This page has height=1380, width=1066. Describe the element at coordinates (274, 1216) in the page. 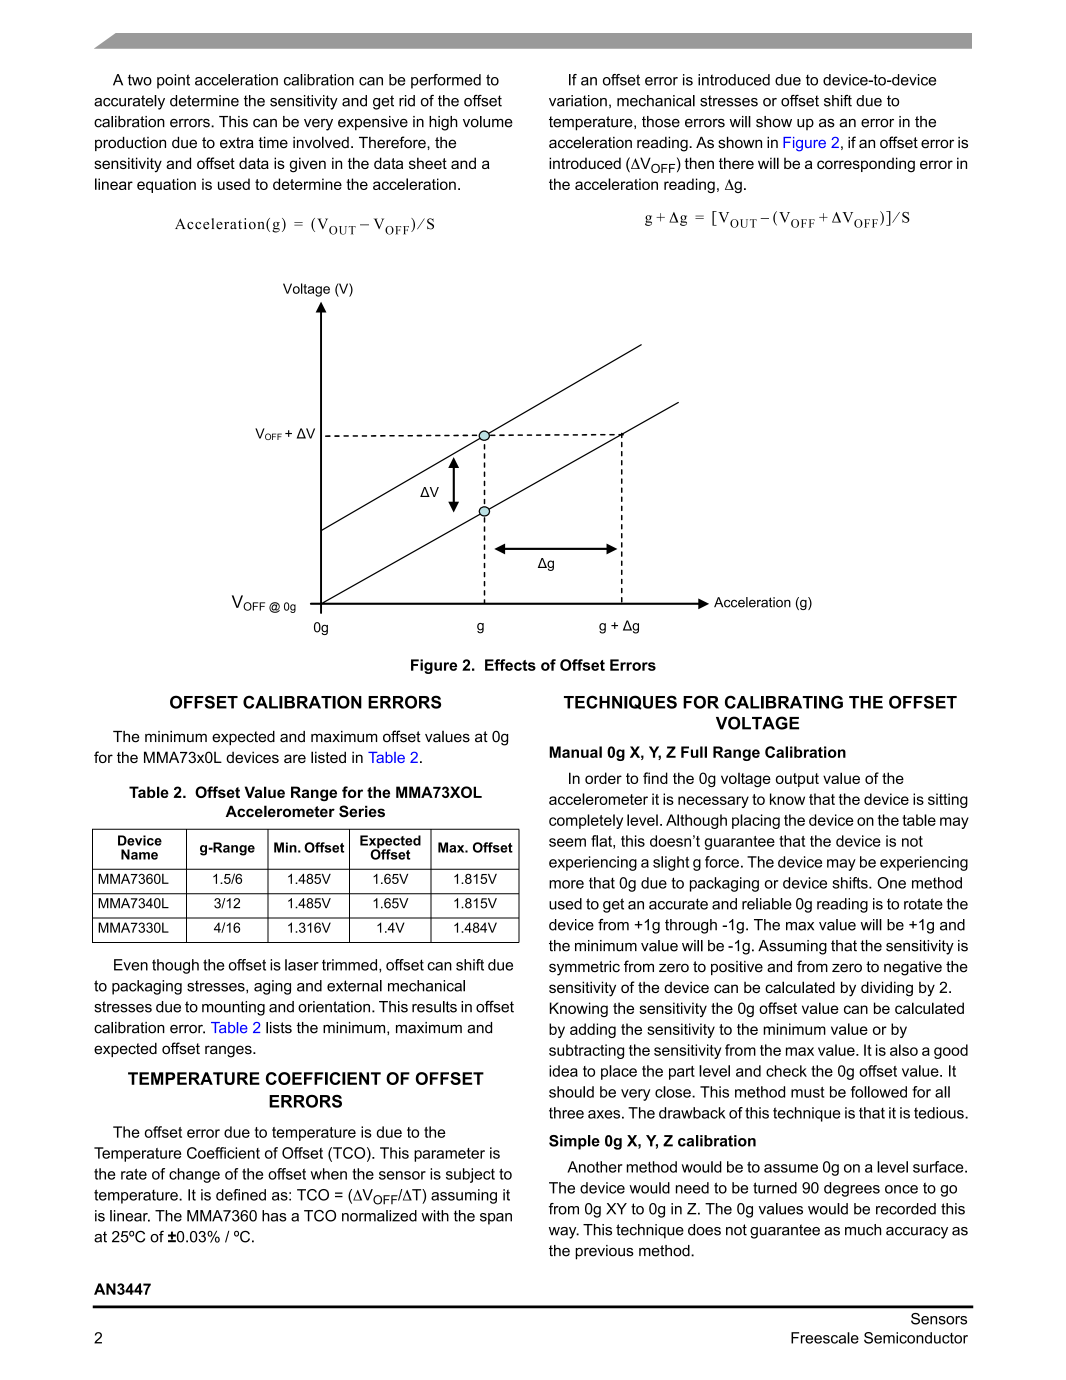

I see `has` at that location.
